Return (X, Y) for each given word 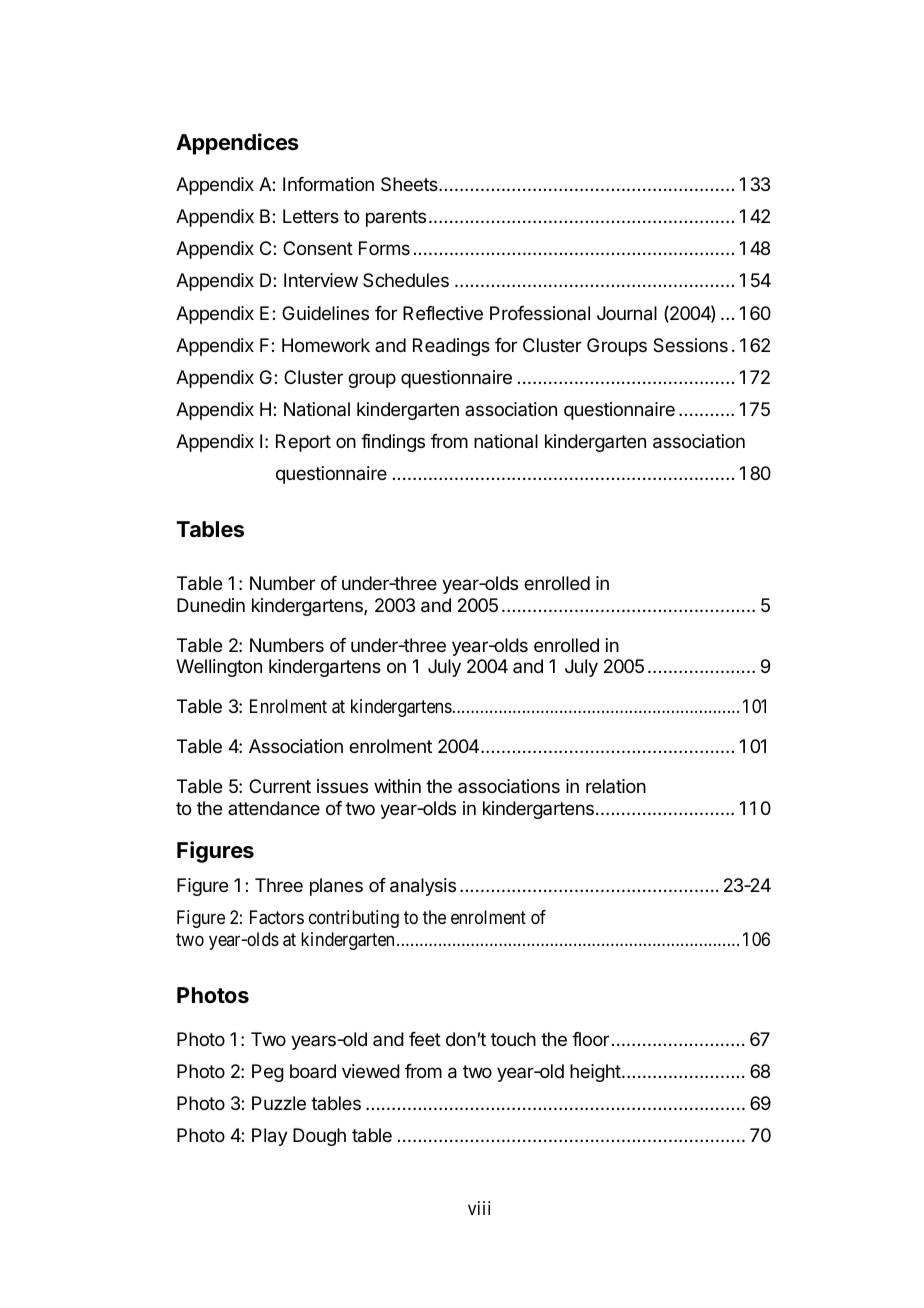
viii (479, 1208)
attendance (274, 808)
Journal (627, 313)
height (595, 1073)
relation (616, 786)
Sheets (410, 184)
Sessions (690, 345)
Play (270, 1137)
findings (393, 443)
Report (303, 443)
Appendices (237, 144)
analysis (423, 887)
